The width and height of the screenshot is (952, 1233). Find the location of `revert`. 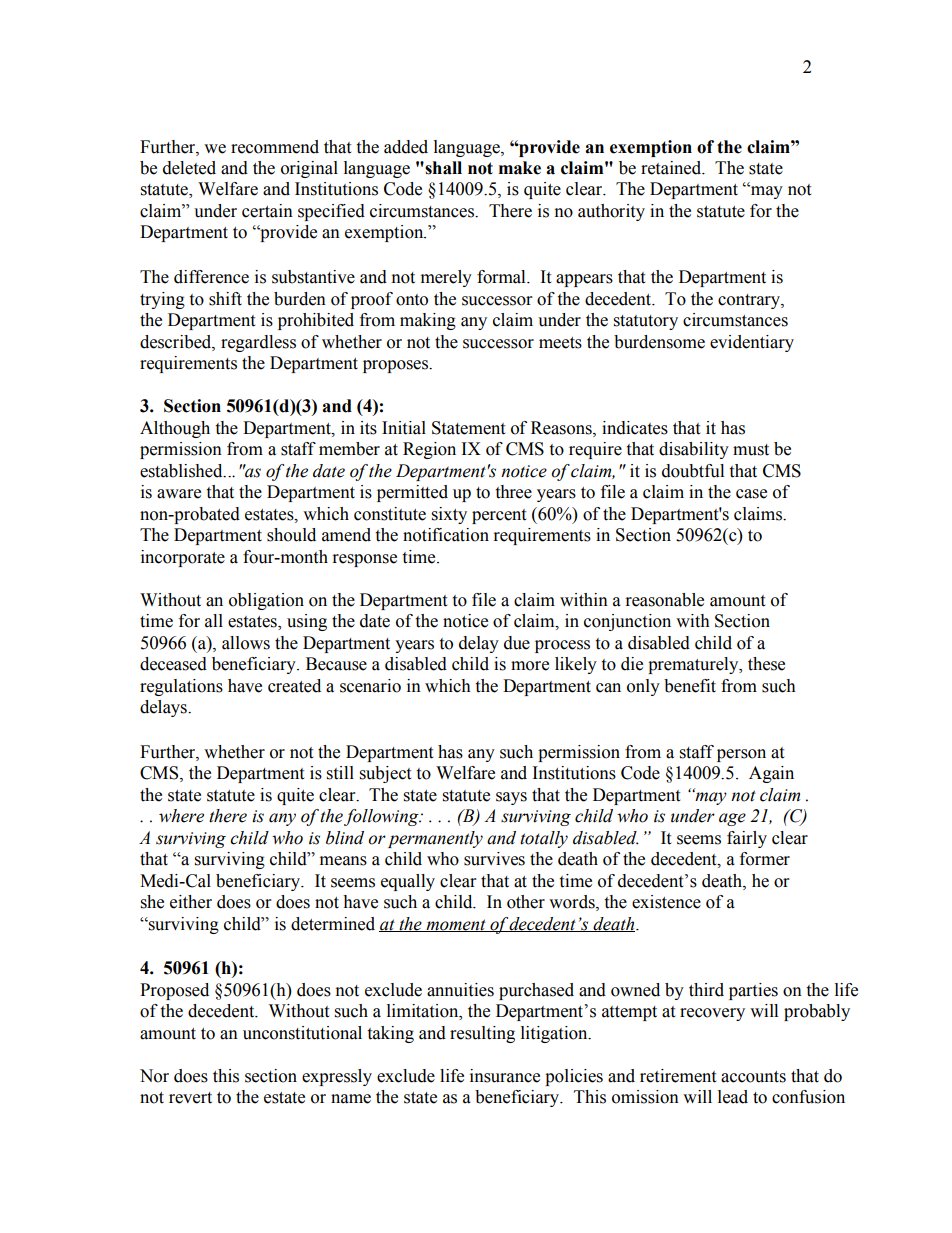

revert is located at coordinates (190, 1098).
